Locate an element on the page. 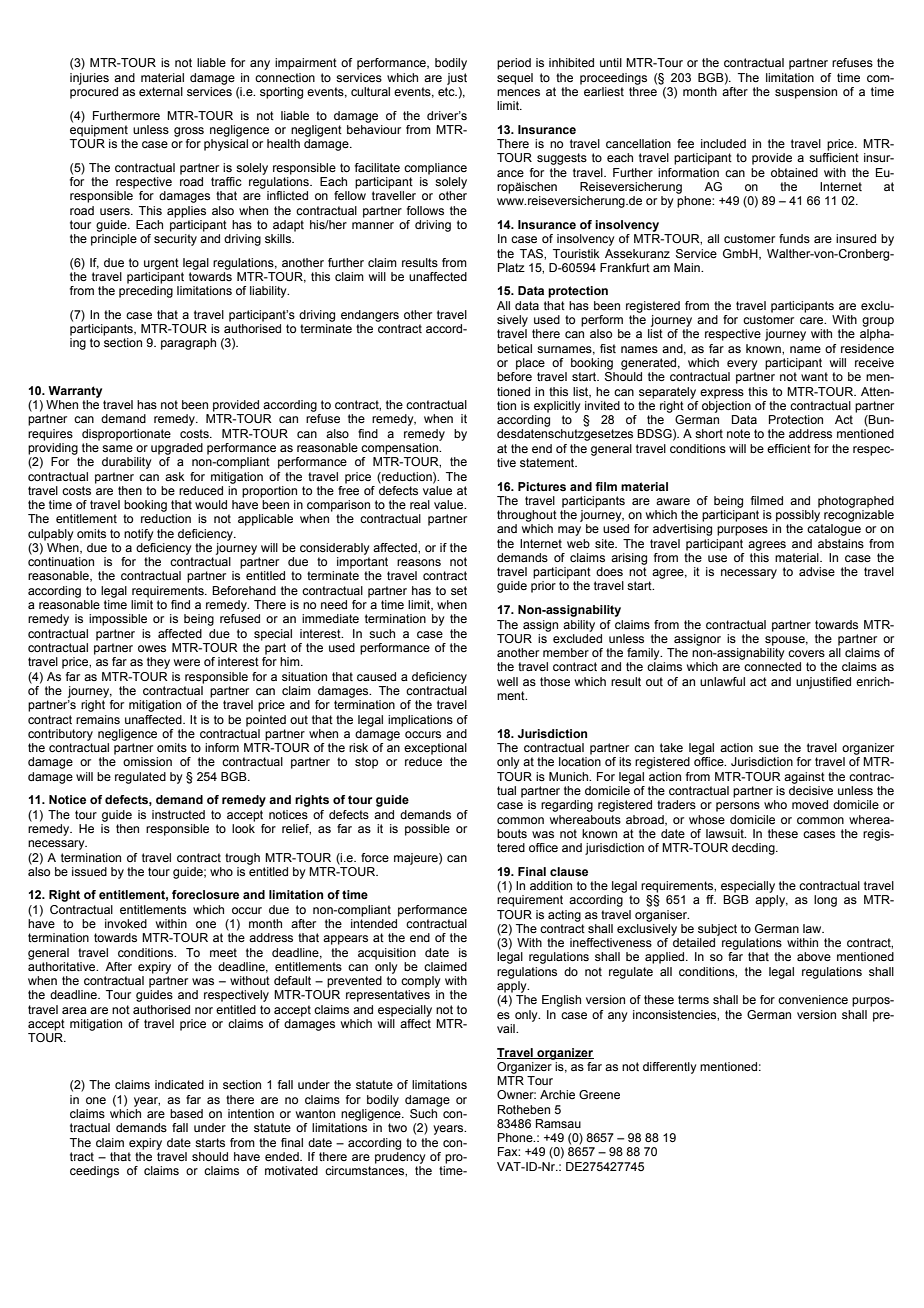  covers is located at coordinates (806, 653).
